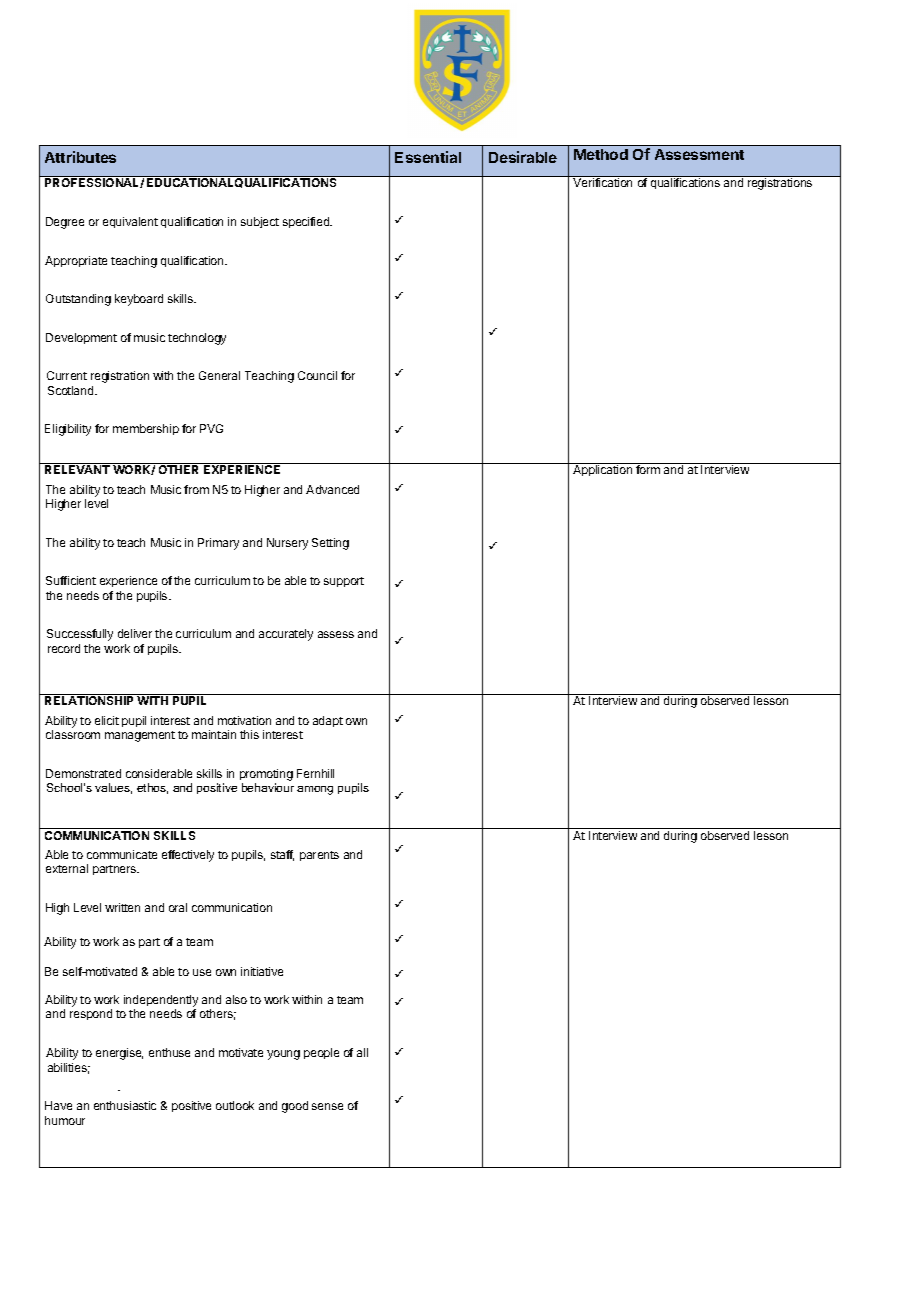 The image size is (924, 1308). What do you see at coordinates (328, 721) in the screenshot?
I see `adapt` at bounding box center [328, 721].
